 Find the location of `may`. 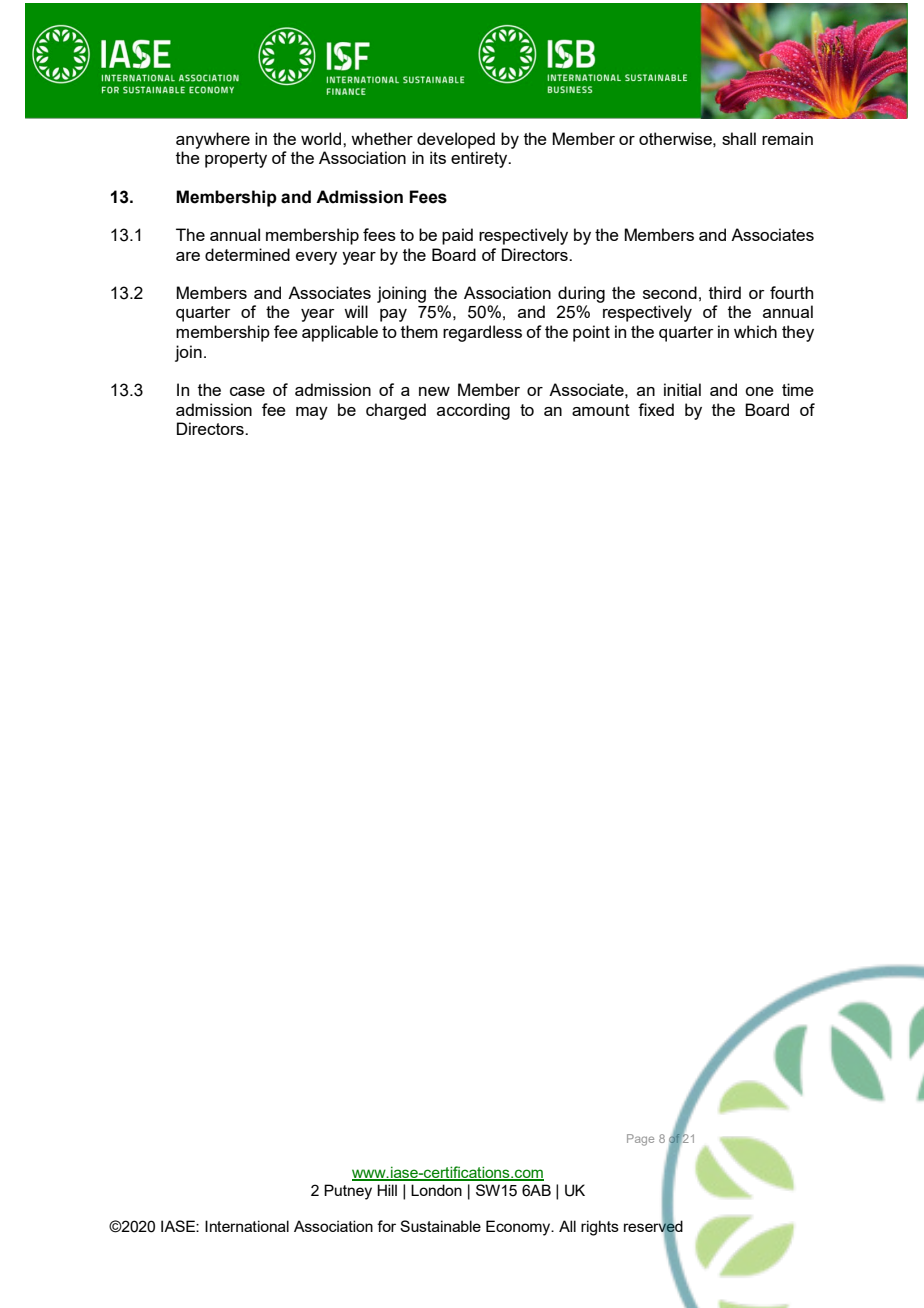

may is located at coordinates (312, 413).
